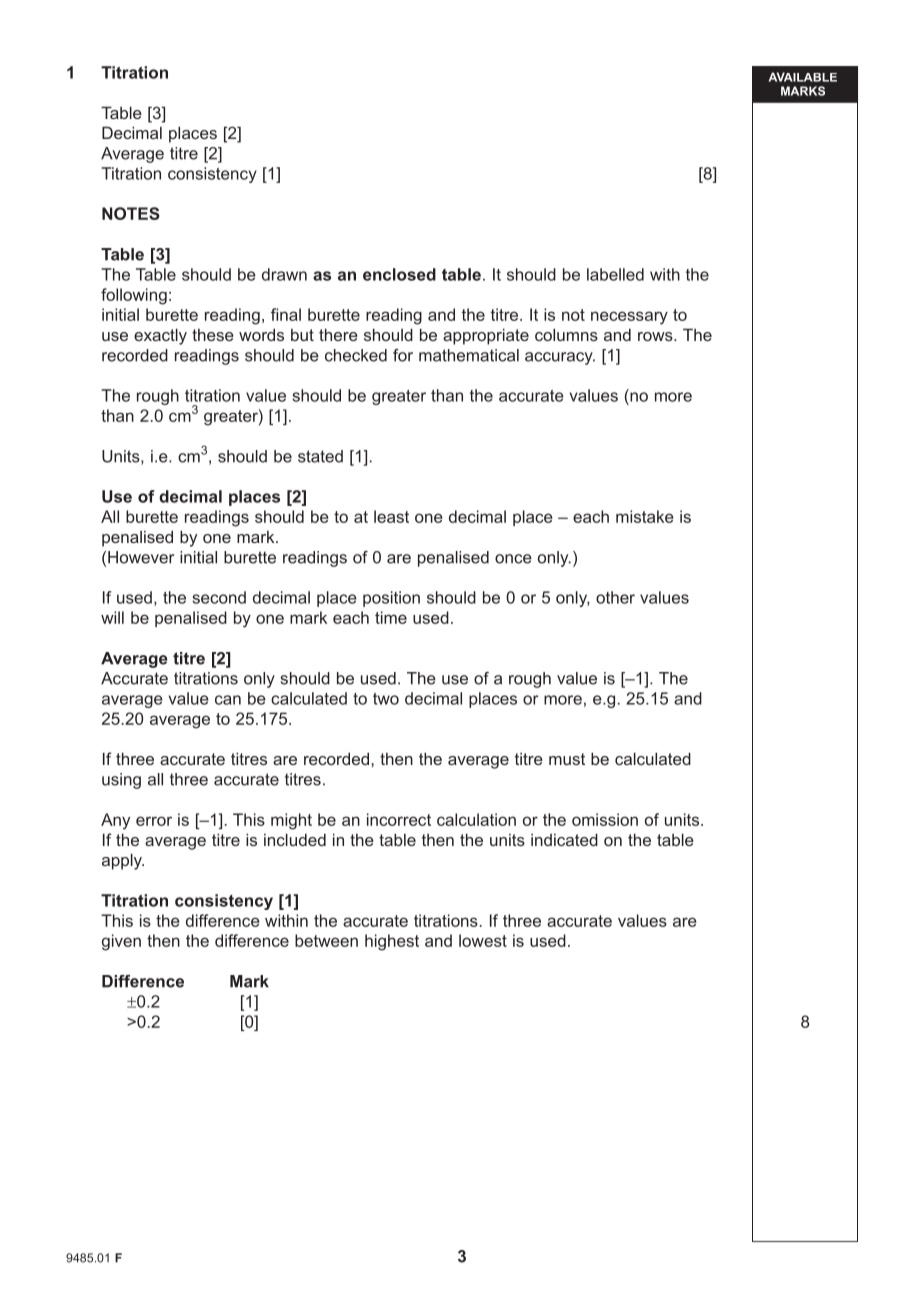 This document has height=1308, width=924. I want to click on NOTES, so click(131, 213).
